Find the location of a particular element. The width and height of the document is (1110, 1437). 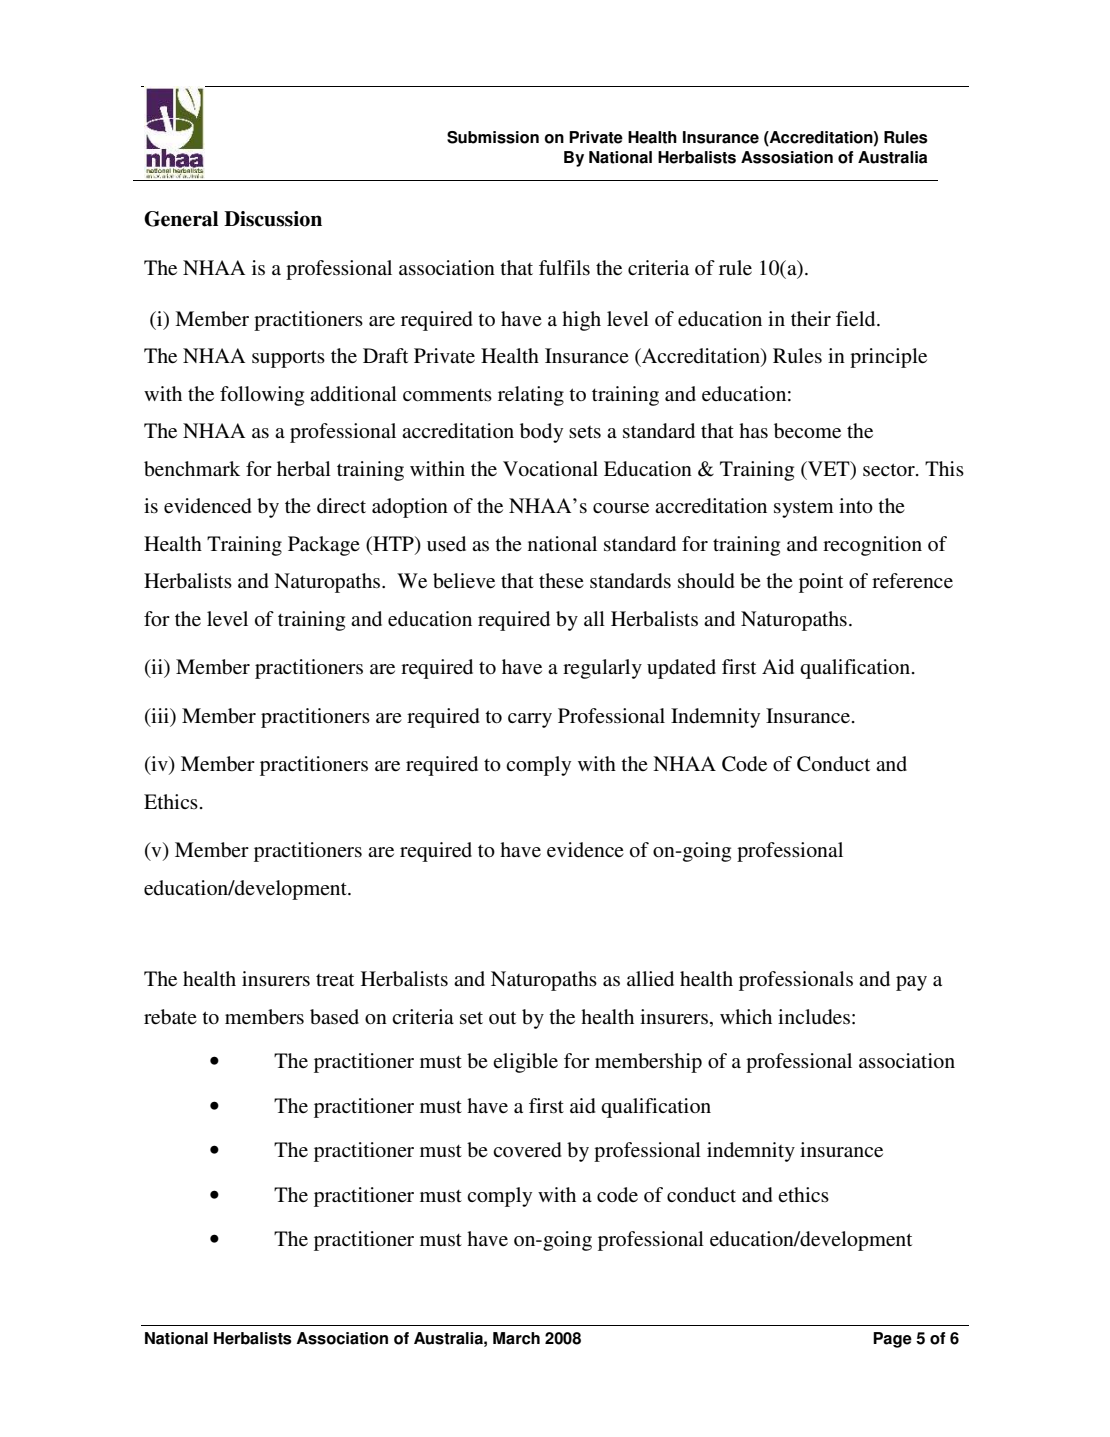

Discussion is located at coordinates (273, 219).
